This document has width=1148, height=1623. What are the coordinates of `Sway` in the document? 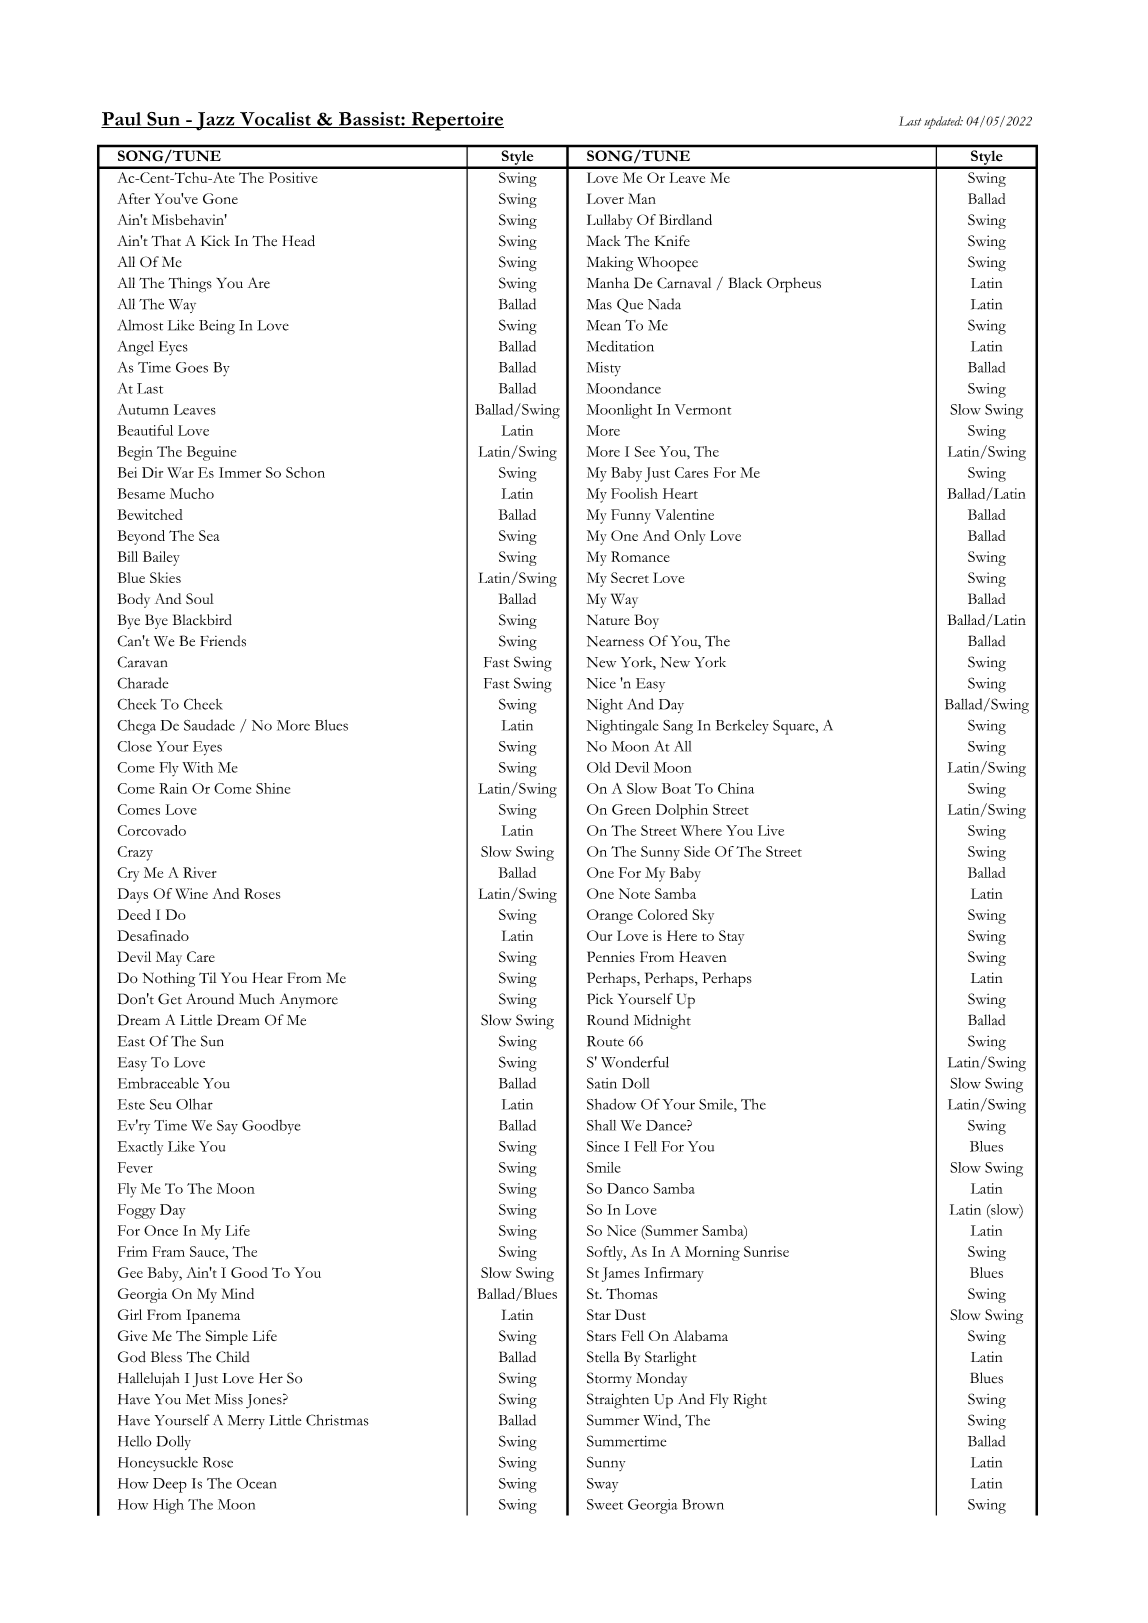 It's located at (602, 1485).
